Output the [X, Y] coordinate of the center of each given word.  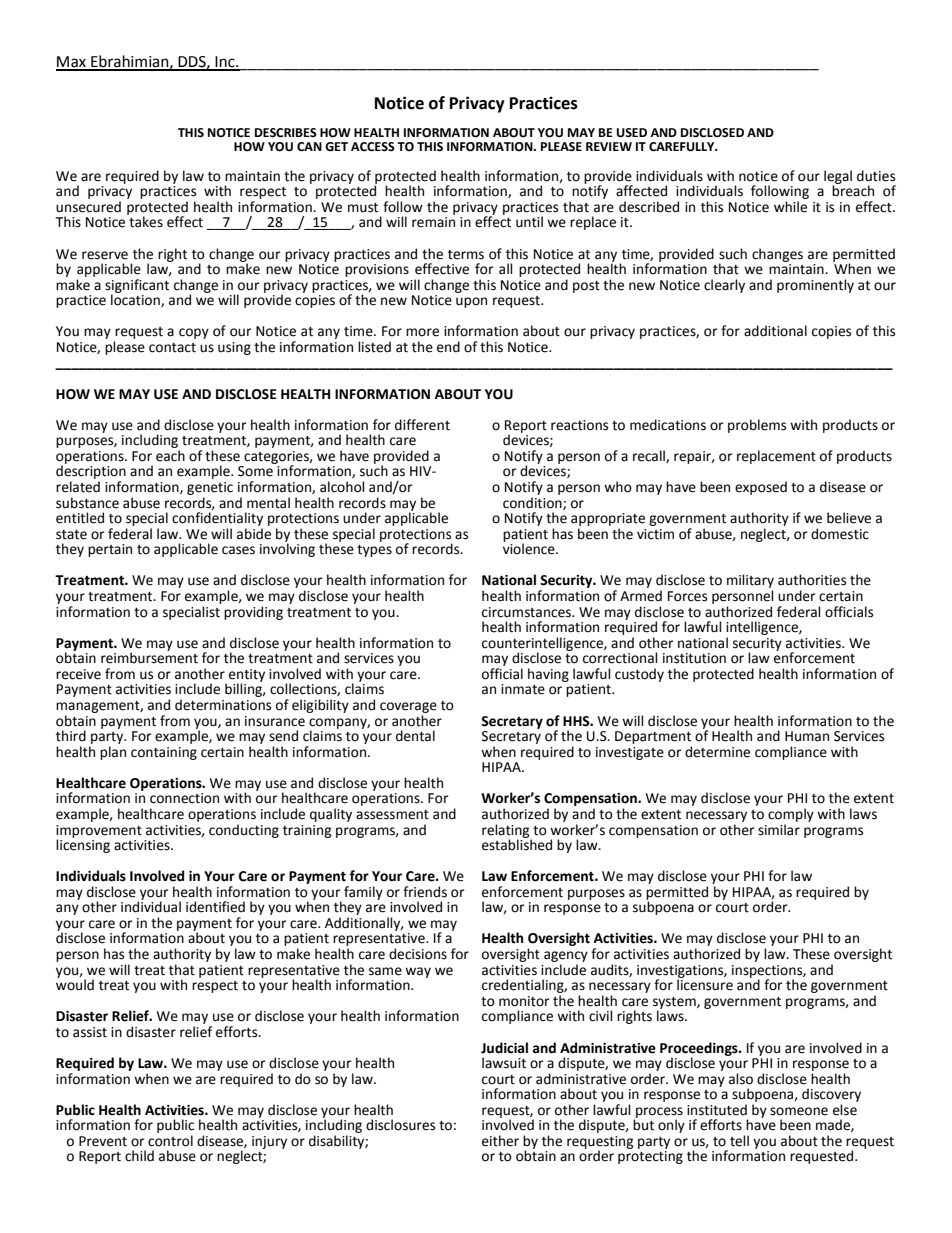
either [500, 1141]
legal [838, 178]
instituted [717, 1110]
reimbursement [149, 657]
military [750, 582]
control [170, 1141]
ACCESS [373, 147]
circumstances [527, 612]
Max [72, 63]
